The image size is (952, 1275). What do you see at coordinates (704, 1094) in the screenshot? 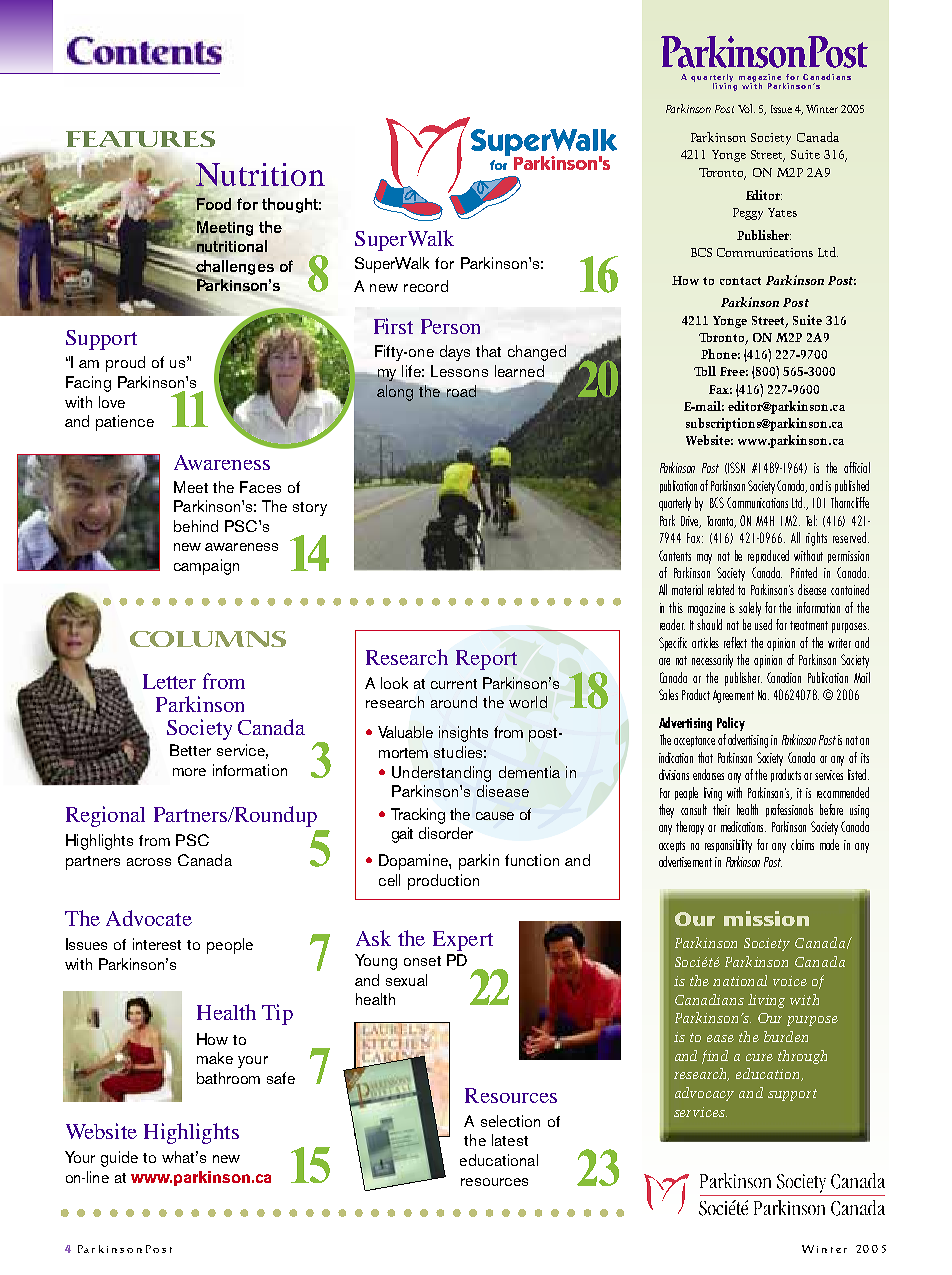
I see `advocacy` at bounding box center [704, 1094].
